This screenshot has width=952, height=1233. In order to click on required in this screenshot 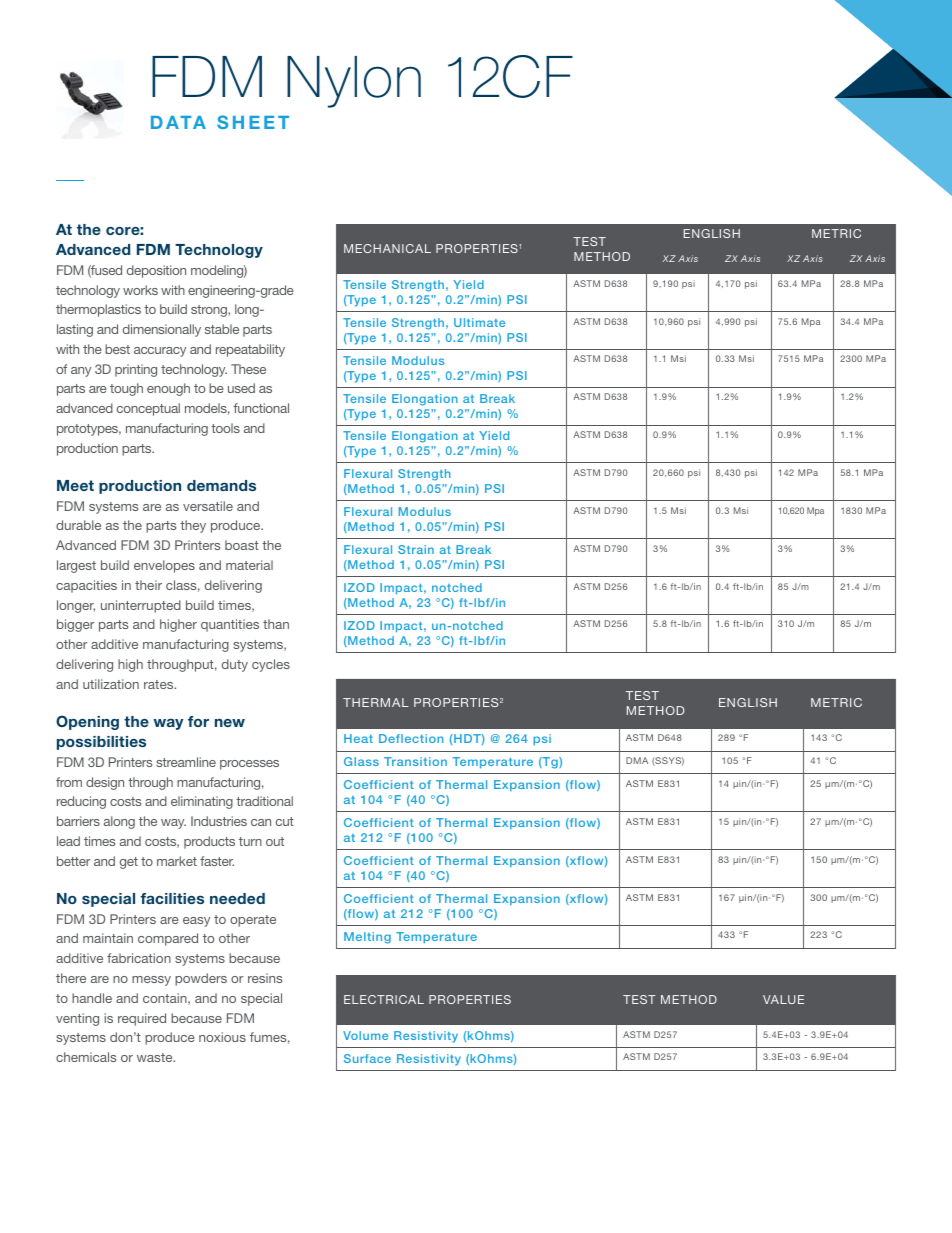, I will do `click(142, 1019)`.
